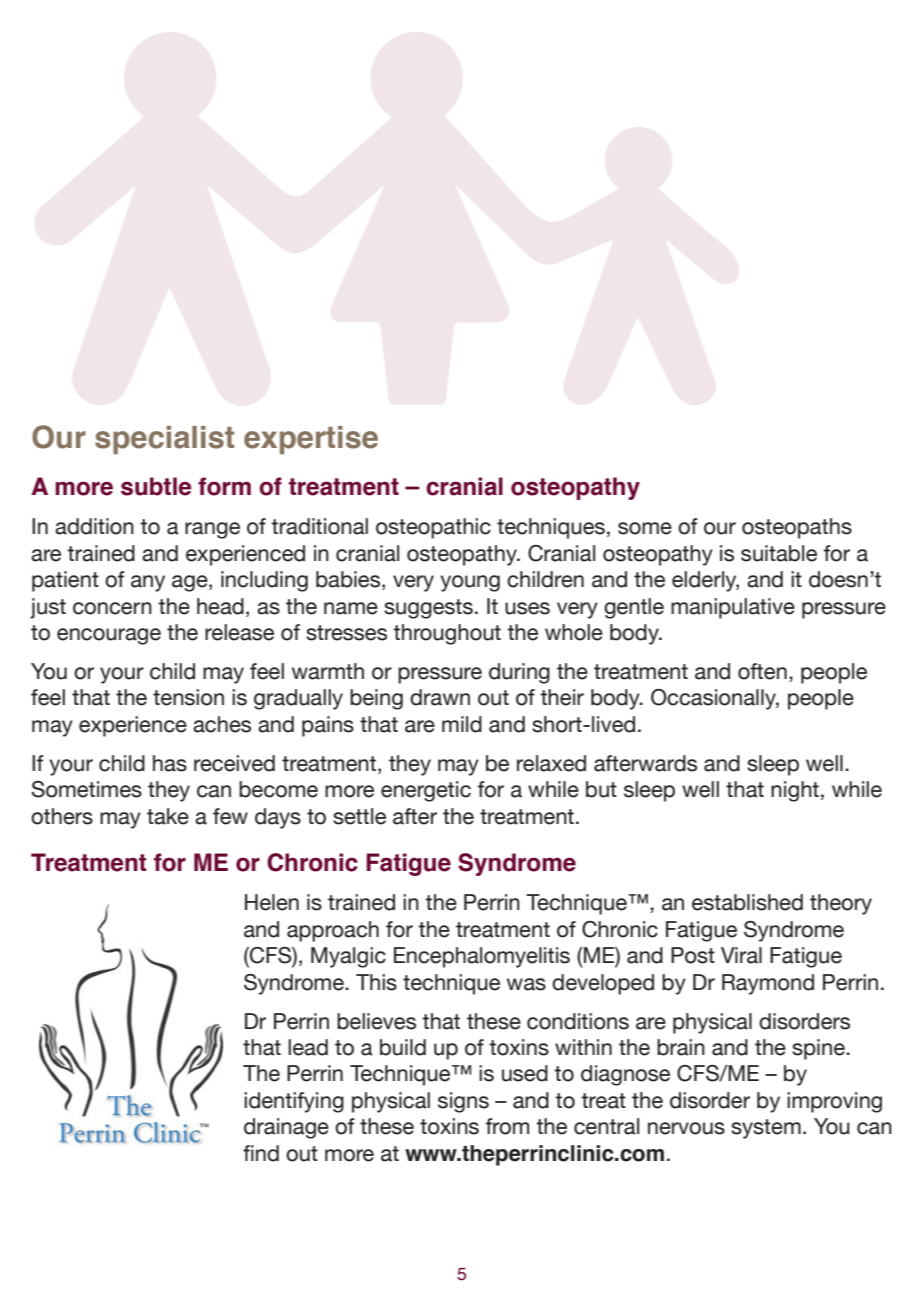  I want to click on tension, so click(188, 697).
